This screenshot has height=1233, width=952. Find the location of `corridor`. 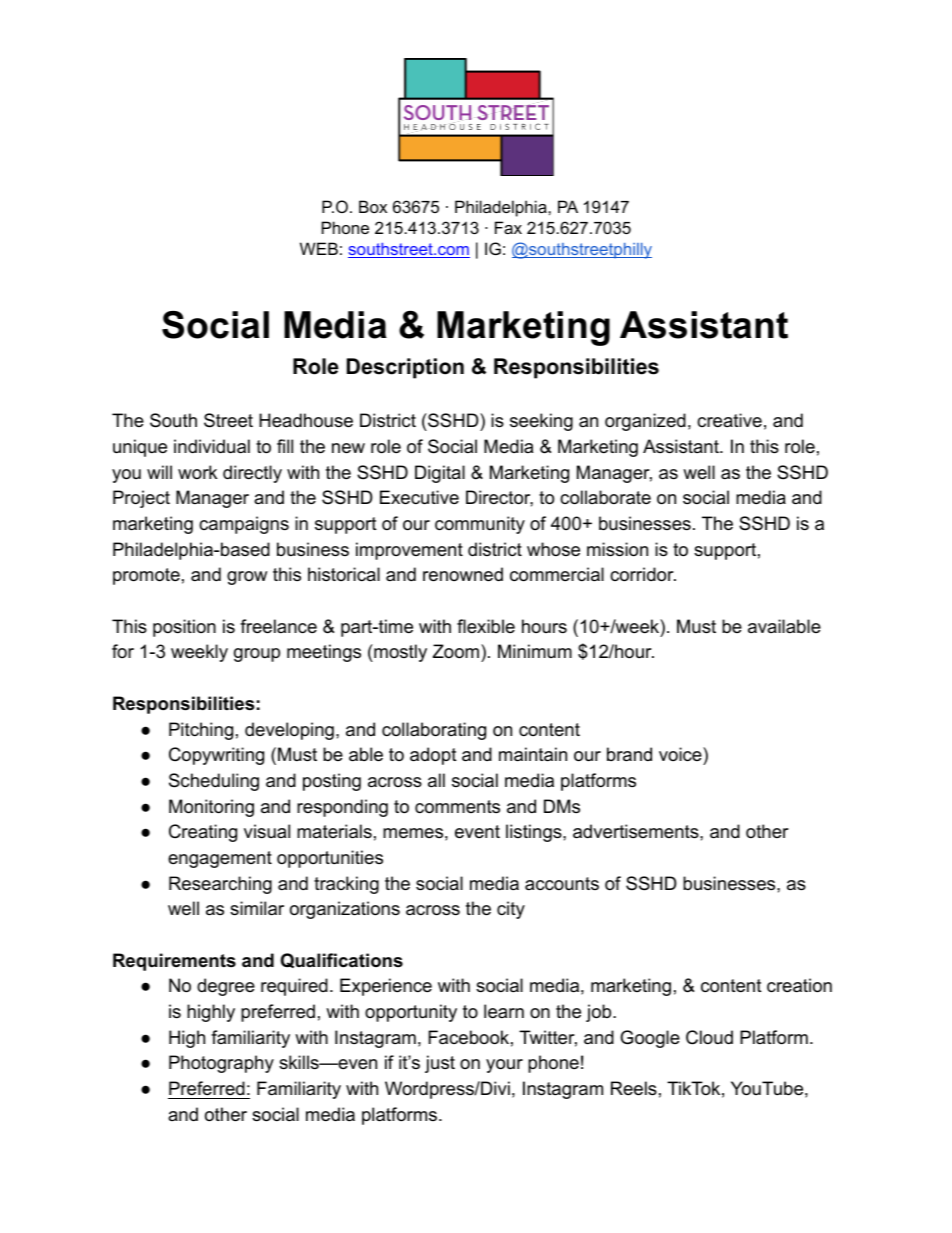

corridor is located at coordinates (643, 574).
